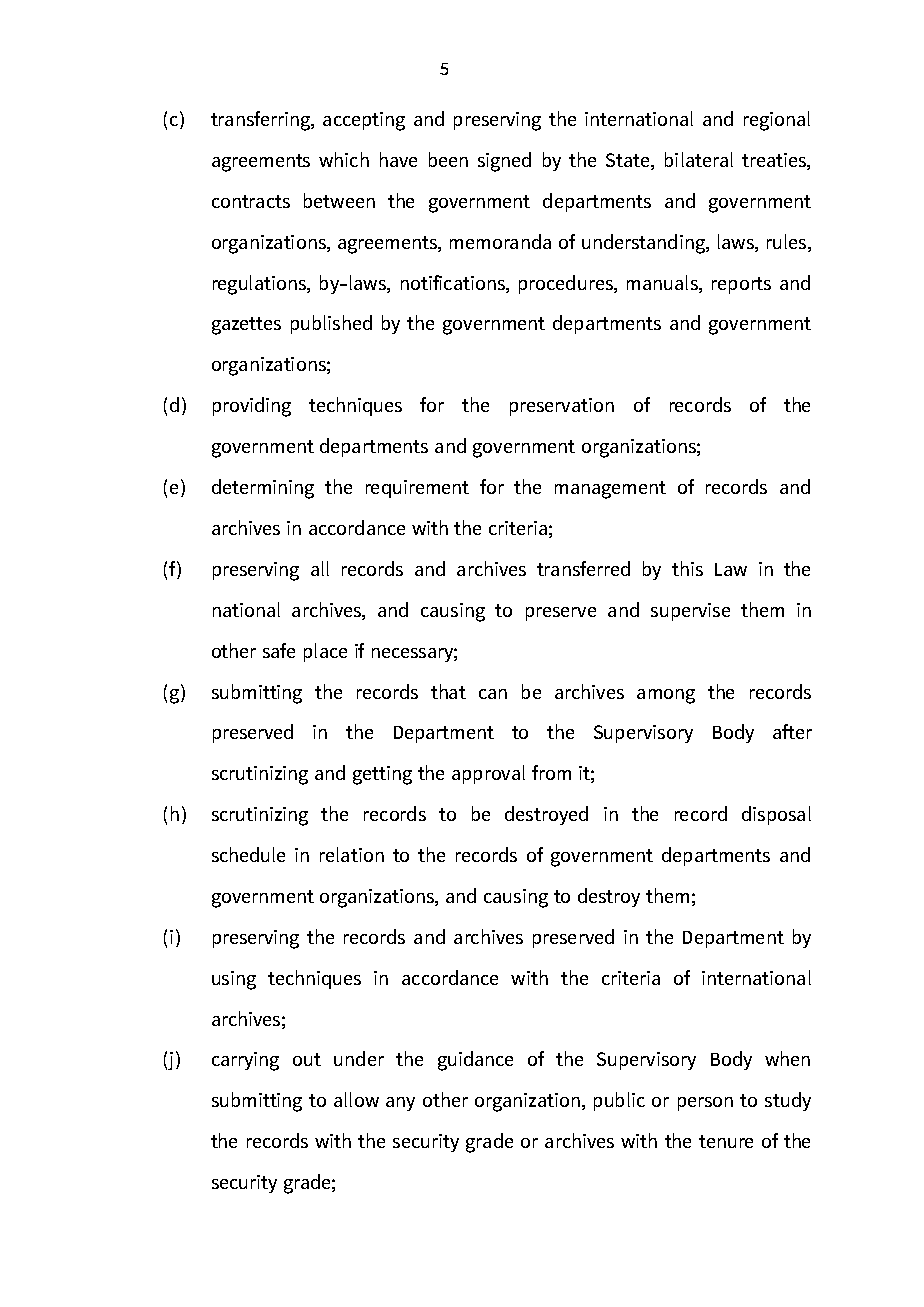 Image resolution: width=924 pixels, height=1307 pixels. Describe the element at coordinates (776, 815) in the image. I see `disposal` at that location.
